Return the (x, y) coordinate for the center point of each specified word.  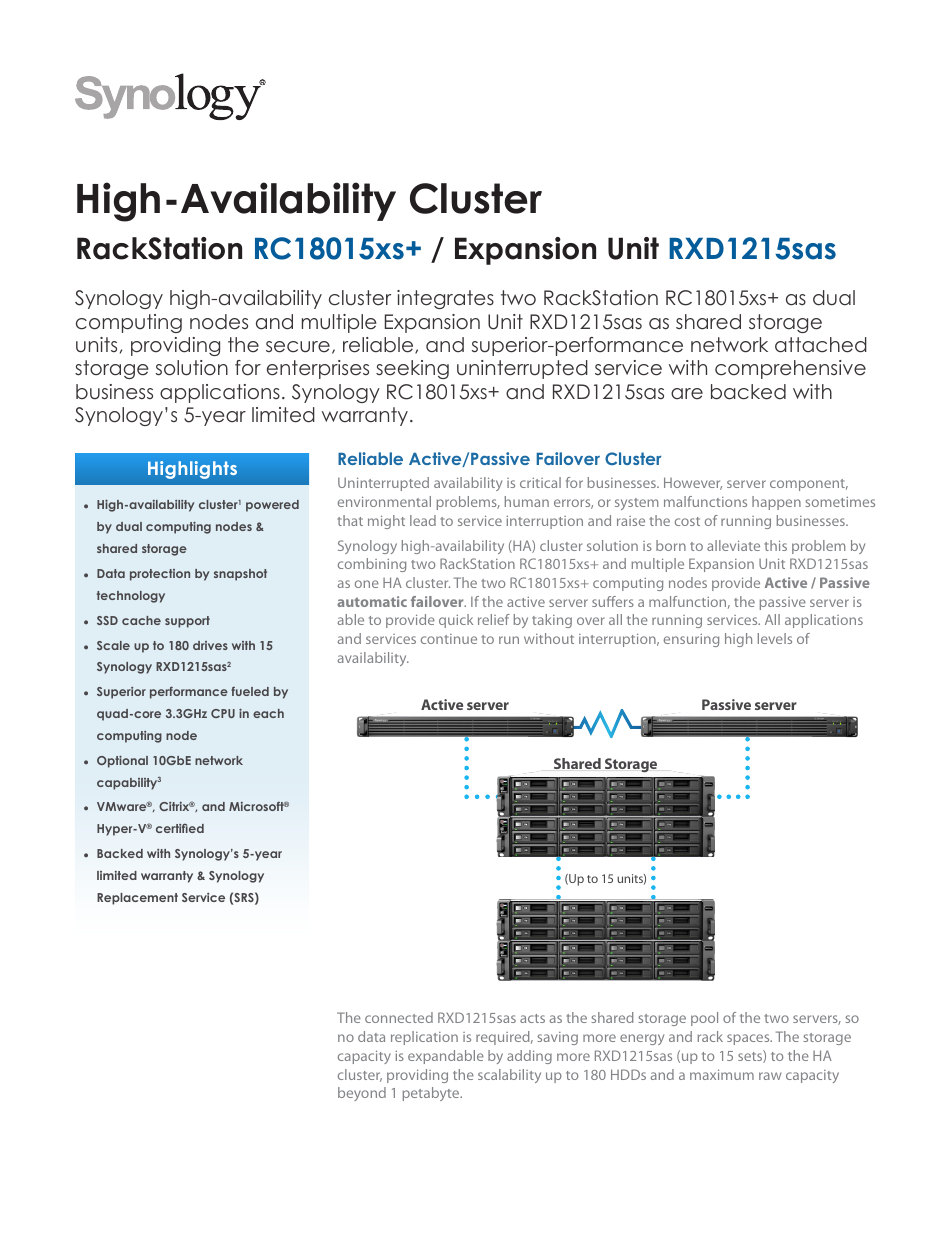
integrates (445, 299)
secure (298, 347)
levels (775, 638)
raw (770, 1076)
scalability (509, 1076)
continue (449, 639)
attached (821, 345)
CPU (223, 713)
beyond (362, 1094)
